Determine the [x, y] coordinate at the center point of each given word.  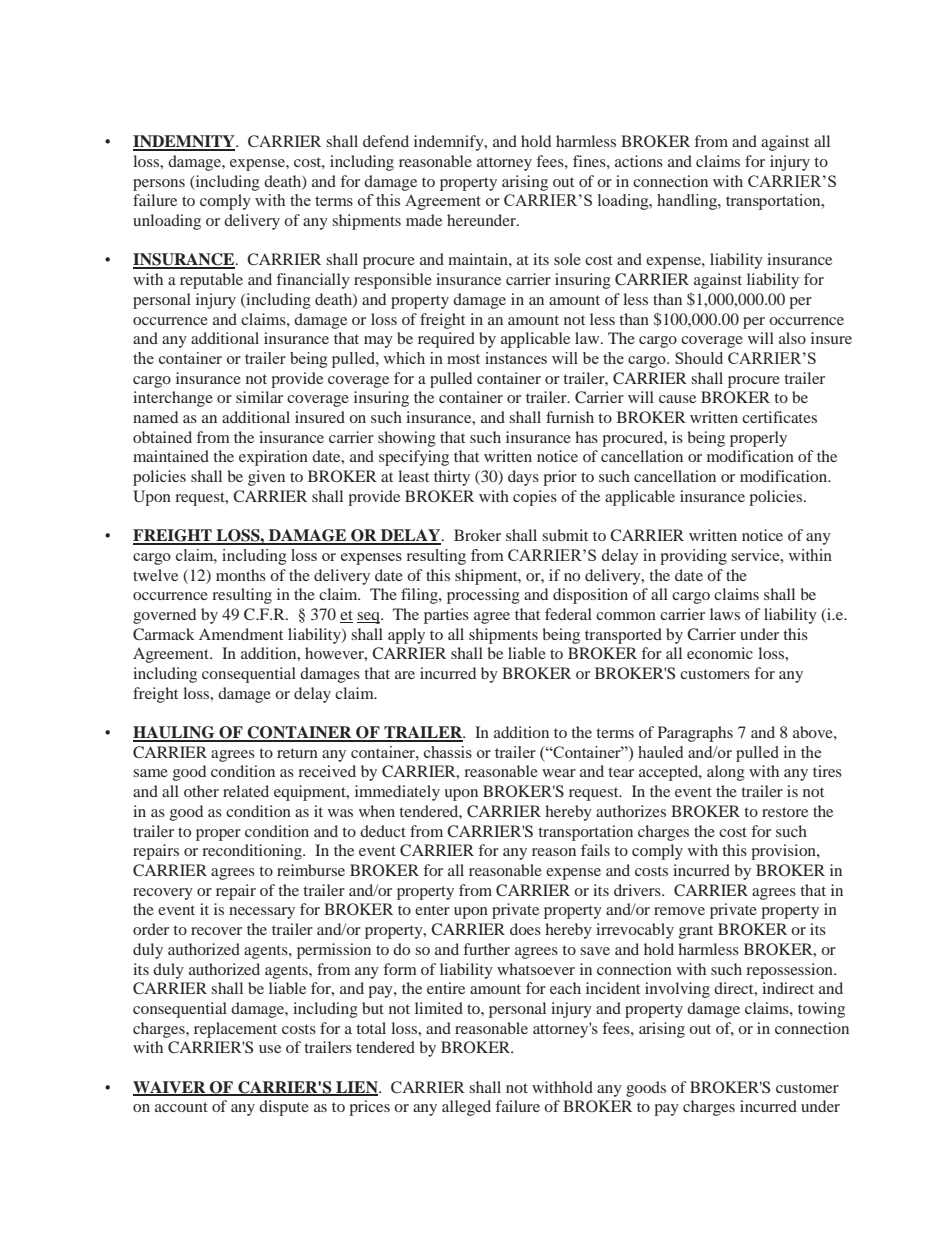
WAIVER [170, 1088]
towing [821, 1010]
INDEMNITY [185, 142]
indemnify [450, 143]
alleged [466, 1108]
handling [688, 202]
